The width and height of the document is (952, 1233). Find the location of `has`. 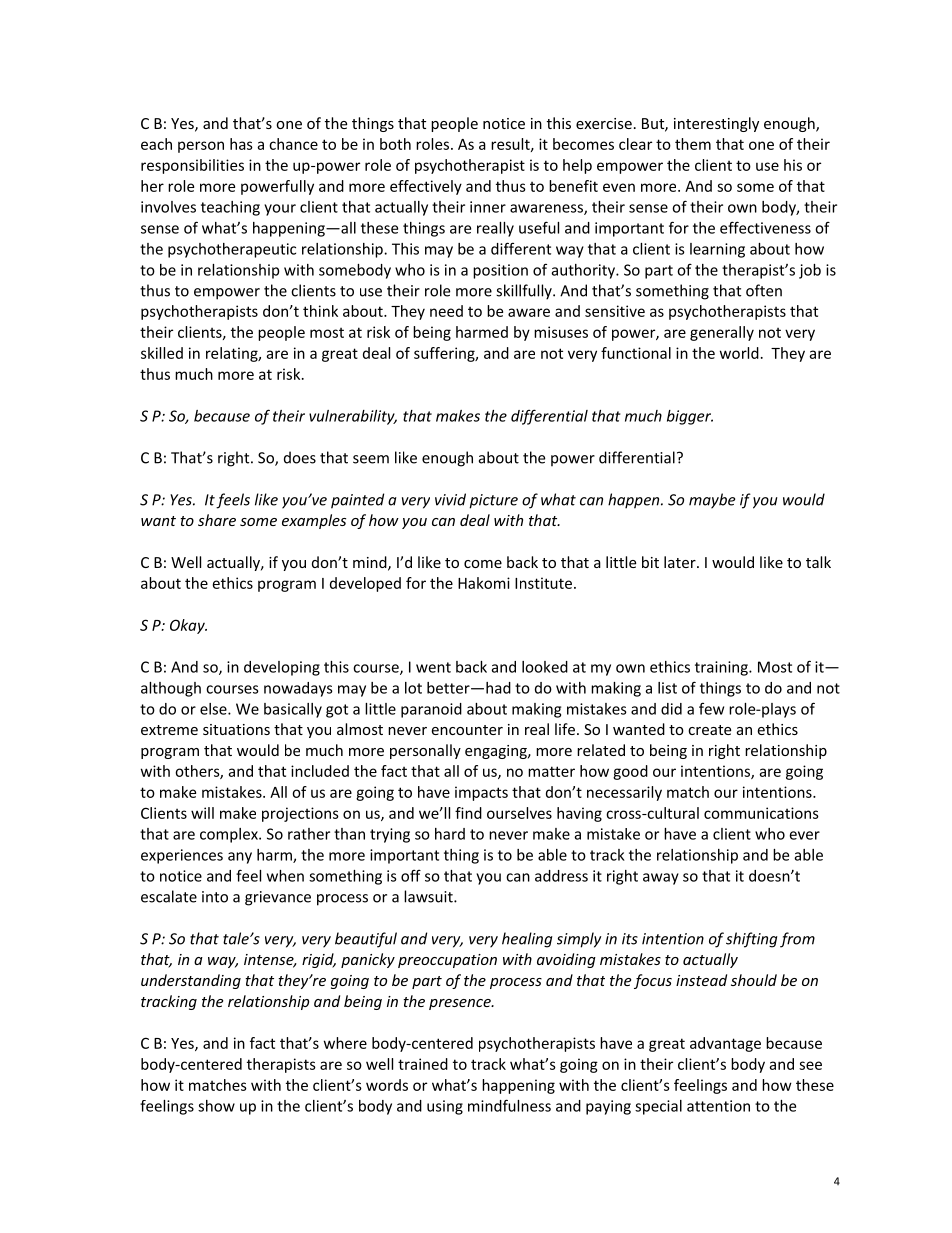

has is located at coordinates (241, 144).
